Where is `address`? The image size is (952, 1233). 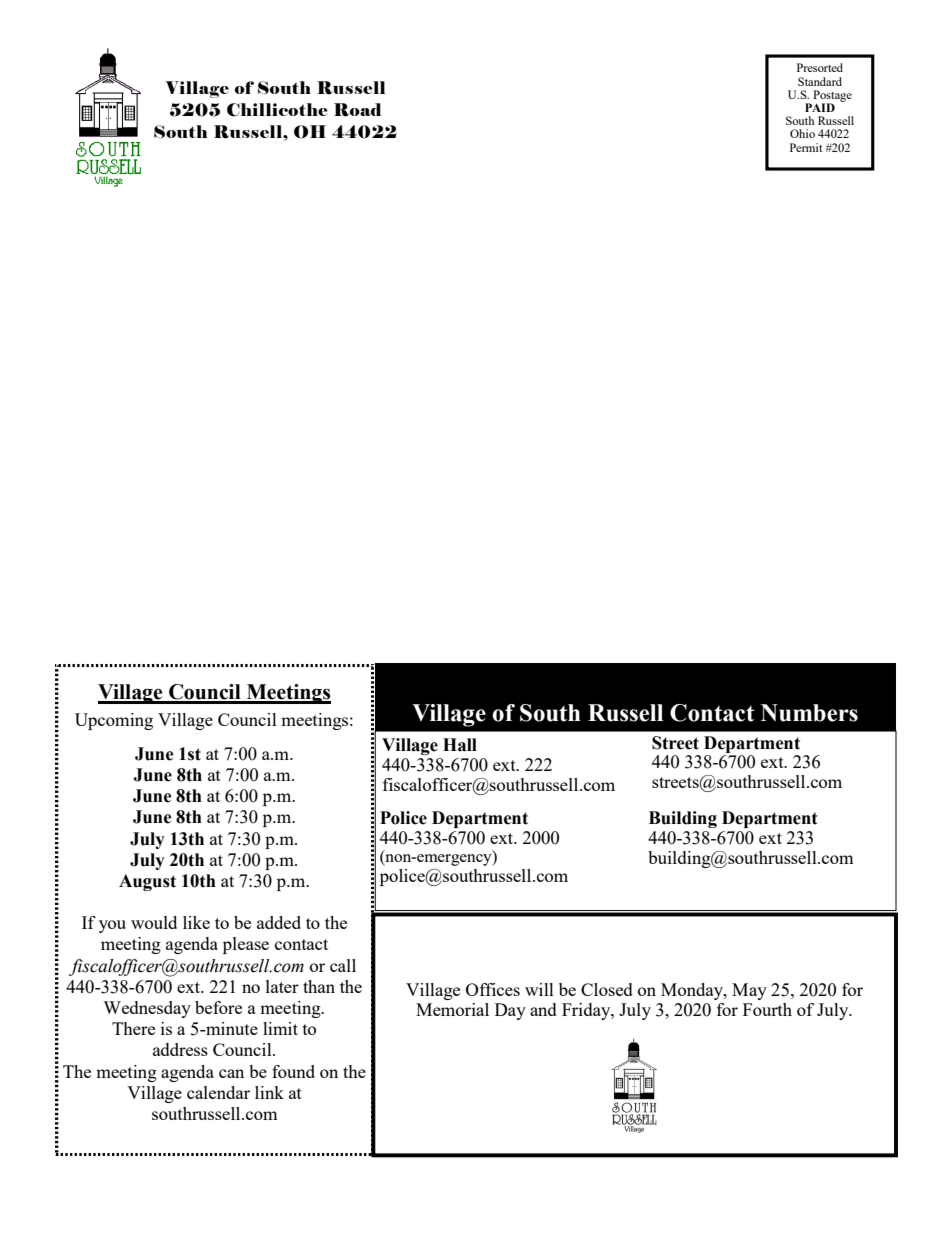
address is located at coordinates (180, 1049).
